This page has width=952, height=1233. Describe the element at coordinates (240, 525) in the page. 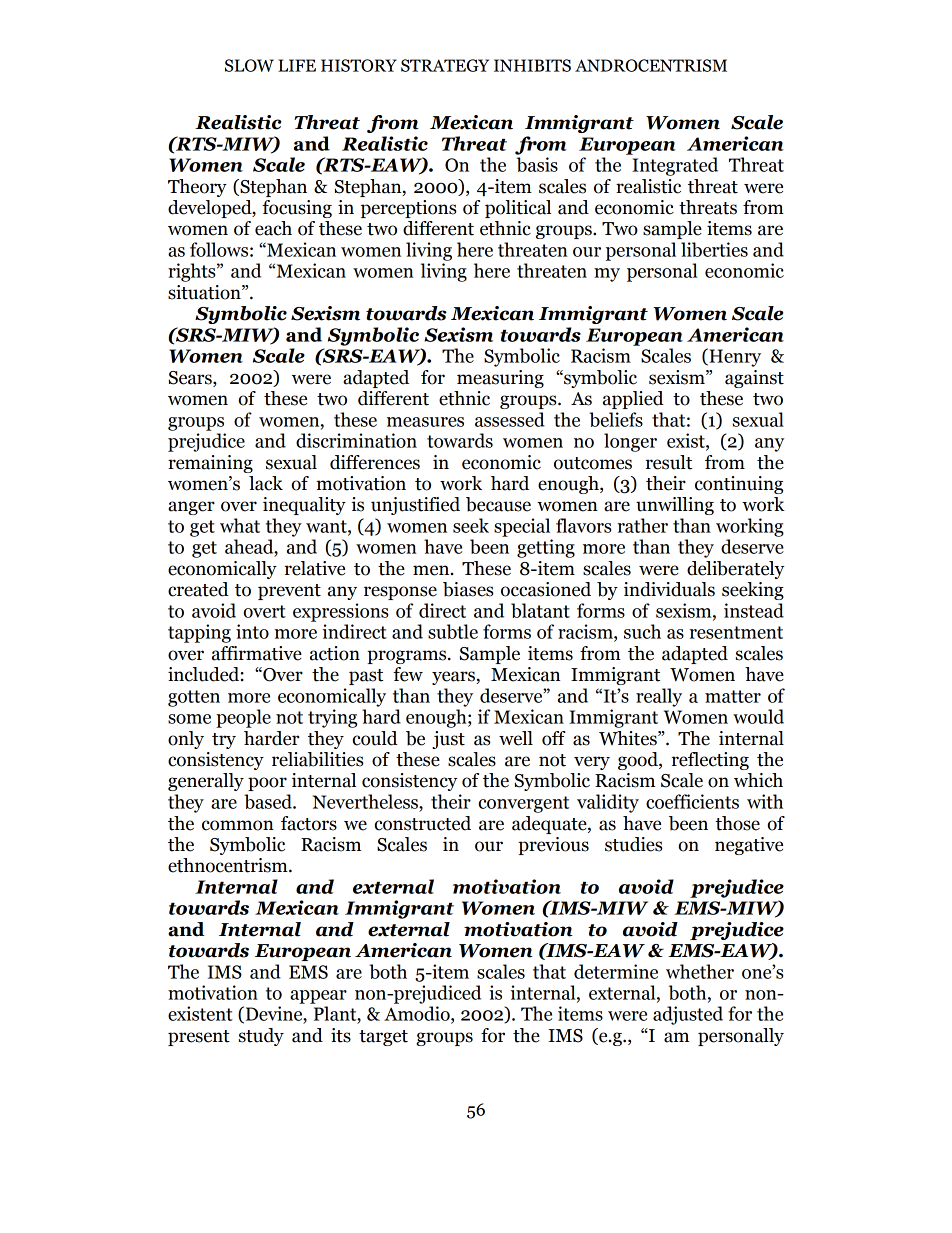

I see `what` at that location.
